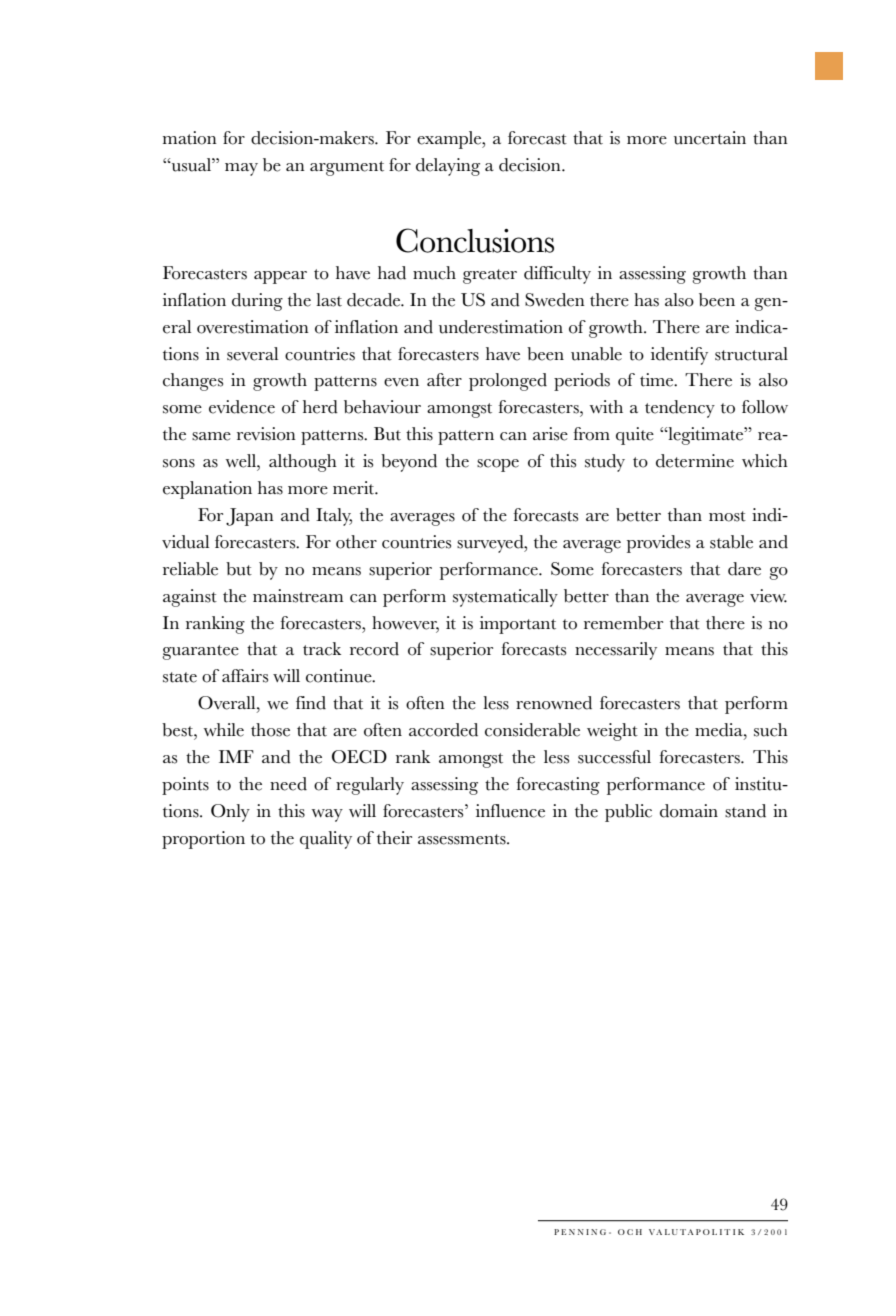  Describe the element at coordinates (245, 676) in the image. I see `affairs` at that location.
